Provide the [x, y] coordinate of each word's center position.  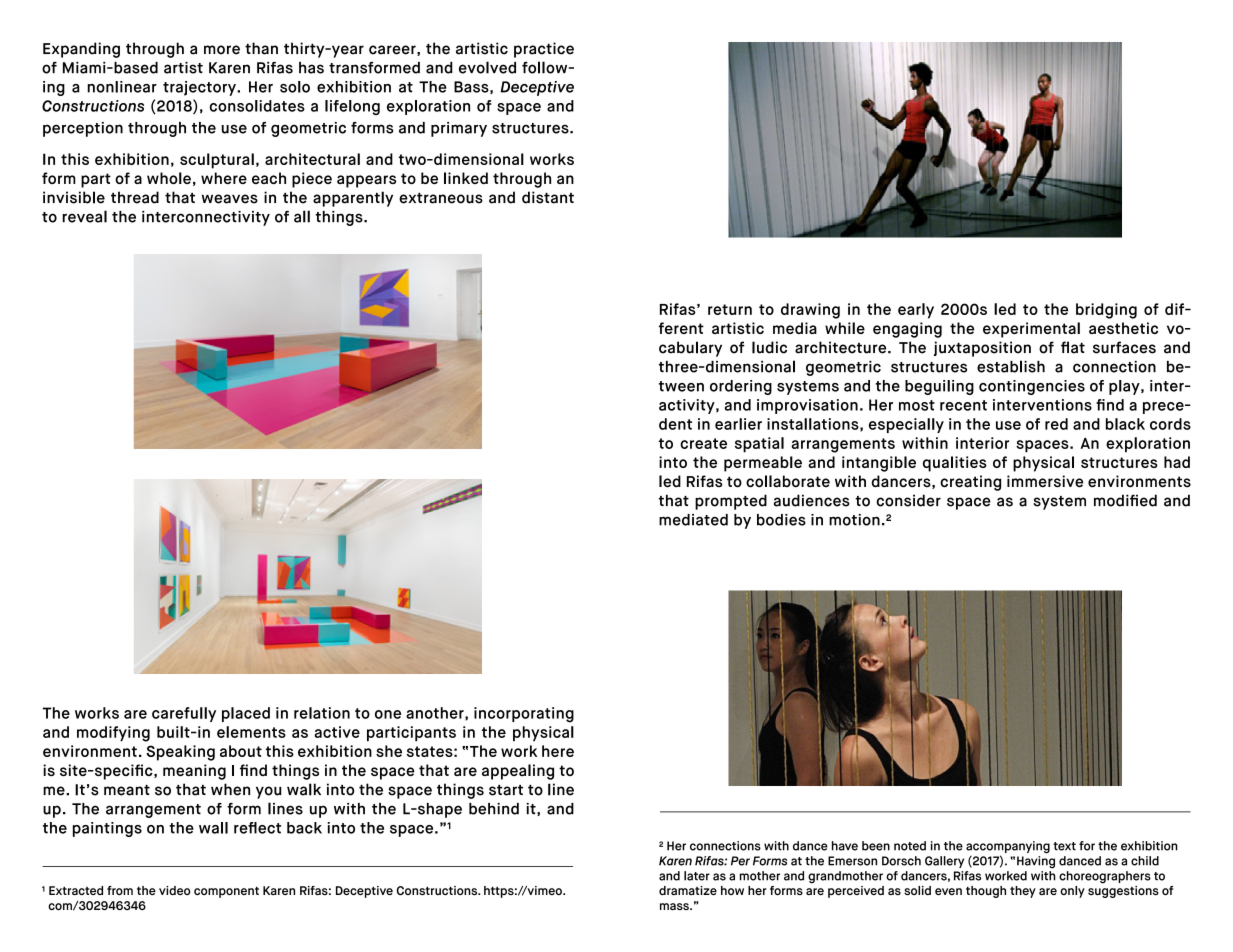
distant [548, 197]
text [1064, 846]
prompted [731, 502]
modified [1125, 500]
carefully [184, 714]
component [226, 892]
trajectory [200, 88]
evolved [487, 67]
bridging [1106, 311]
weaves [230, 199]
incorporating [524, 715]
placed [246, 714]
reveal [84, 216]
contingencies [1032, 387]
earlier [738, 424]
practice [544, 50]
